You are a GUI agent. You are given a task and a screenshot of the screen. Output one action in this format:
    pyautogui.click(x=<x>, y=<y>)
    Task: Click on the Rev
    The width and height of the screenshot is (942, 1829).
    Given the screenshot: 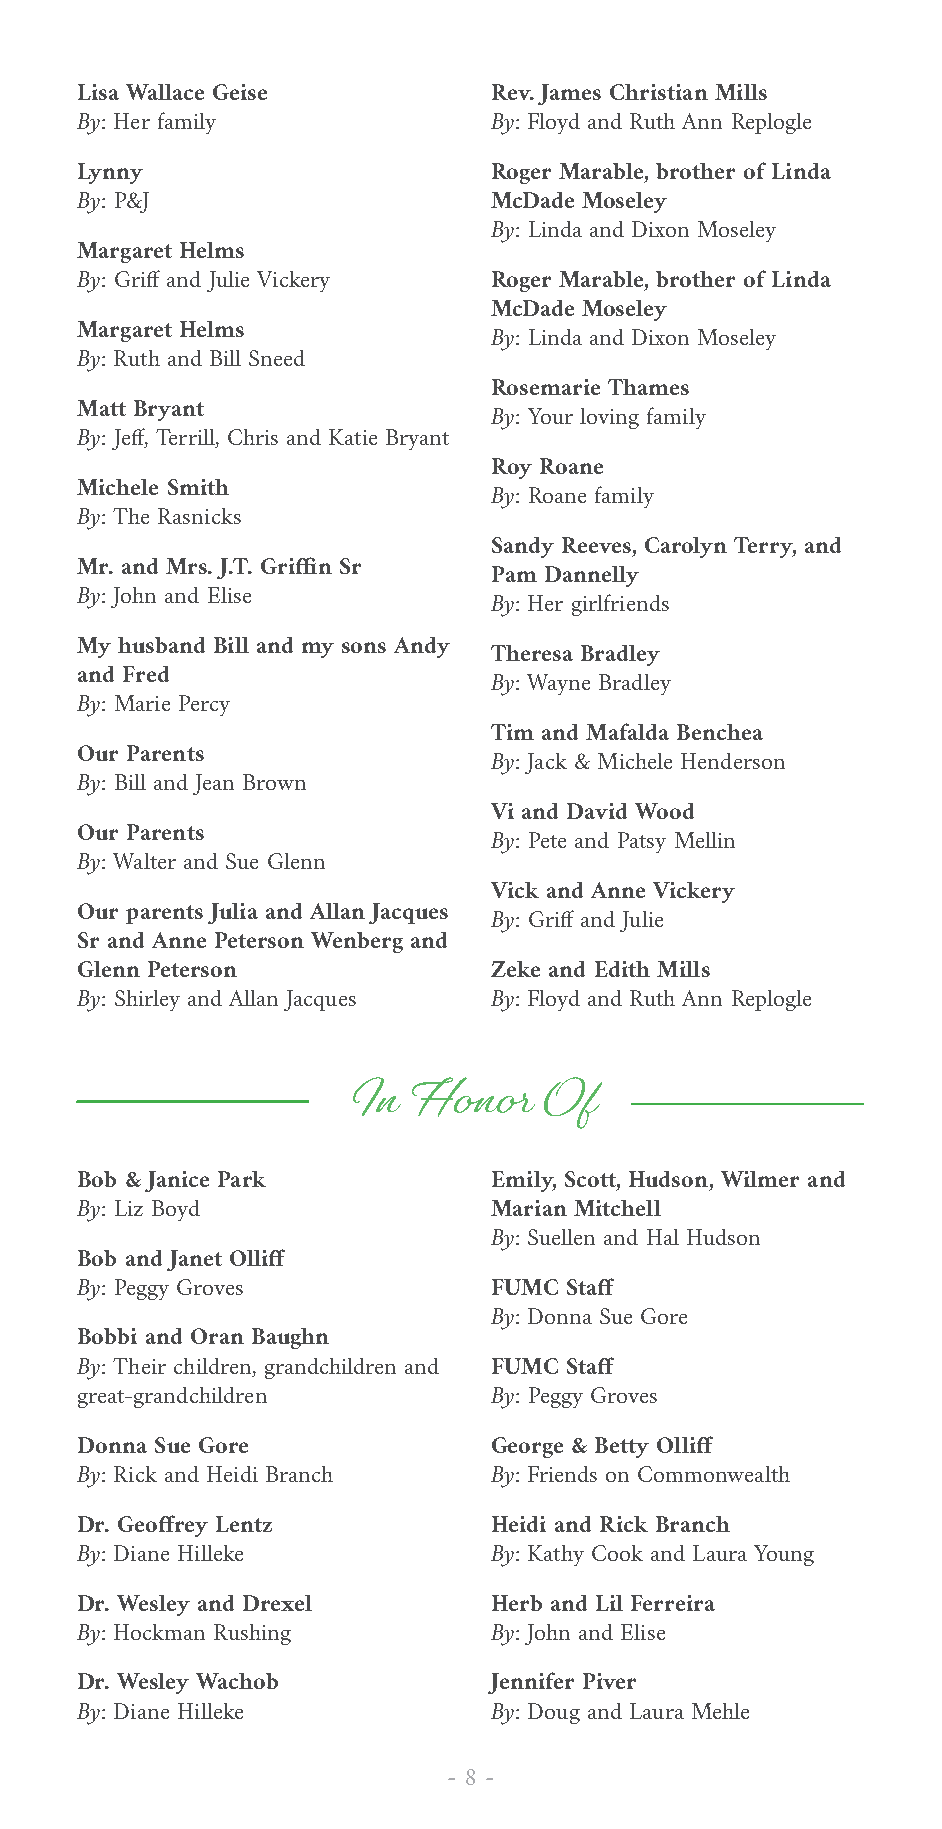 What is the action you would take?
    pyautogui.click(x=512, y=92)
